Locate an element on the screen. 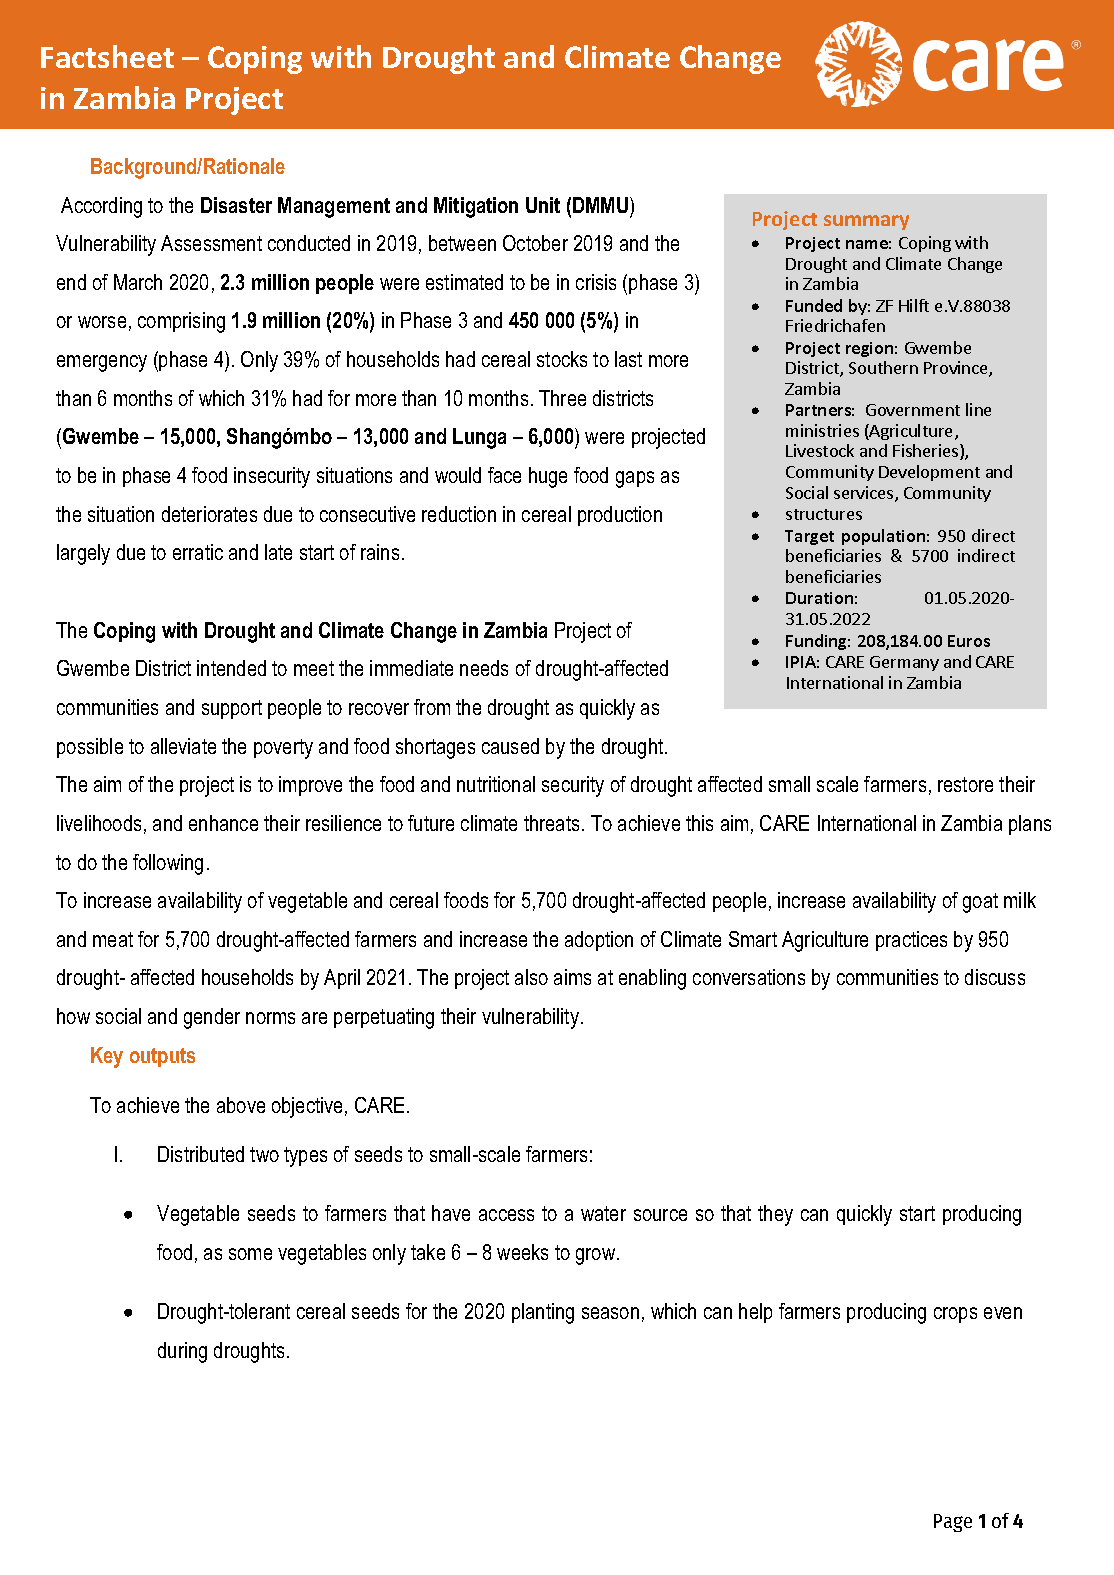 The height and width of the screenshot is (1575, 1114). during is located at coordinates (182, 1352).
